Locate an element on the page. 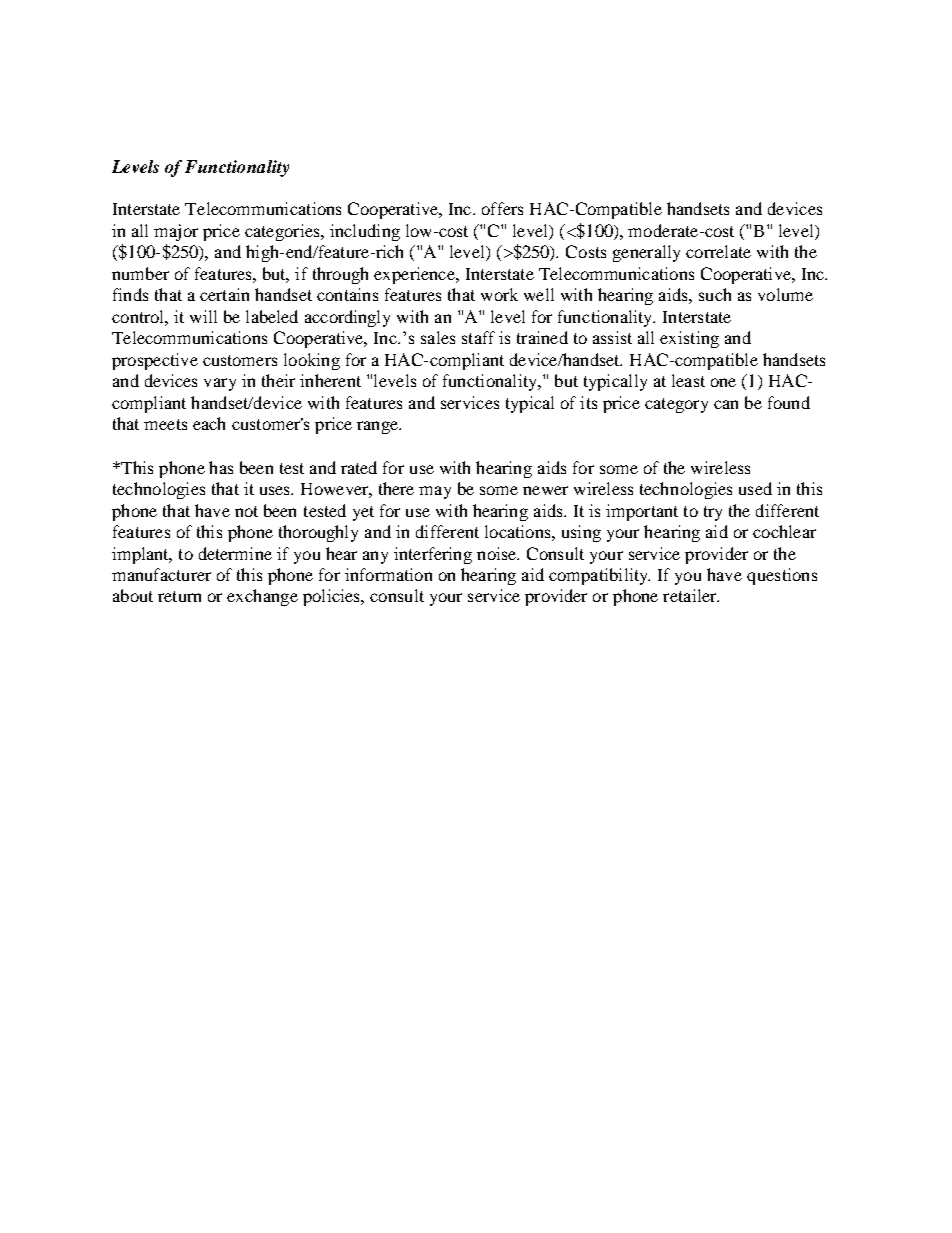 The image size is (952, 1233). has is located at coordinates (221, 467).
